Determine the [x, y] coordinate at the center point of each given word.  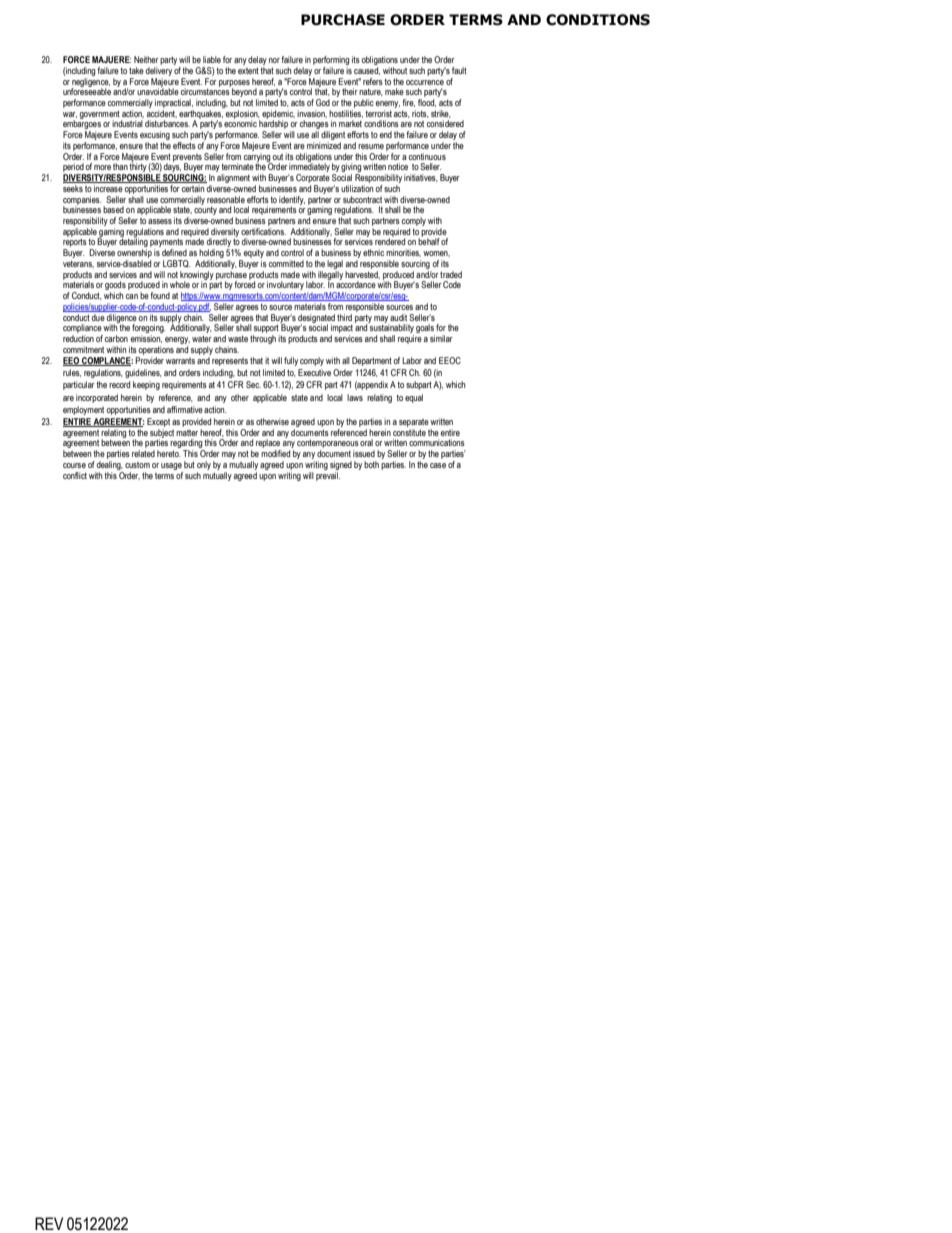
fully [291, 361]
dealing [110, 465]
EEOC [450, 360]
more [102, 167]
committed [286, 263]
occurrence [425, 82]
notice [398, 166]
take [136, 70]
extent [248, 70]
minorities [403, 253]
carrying [258, 158]
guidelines [143, 373]
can [132, 296]
